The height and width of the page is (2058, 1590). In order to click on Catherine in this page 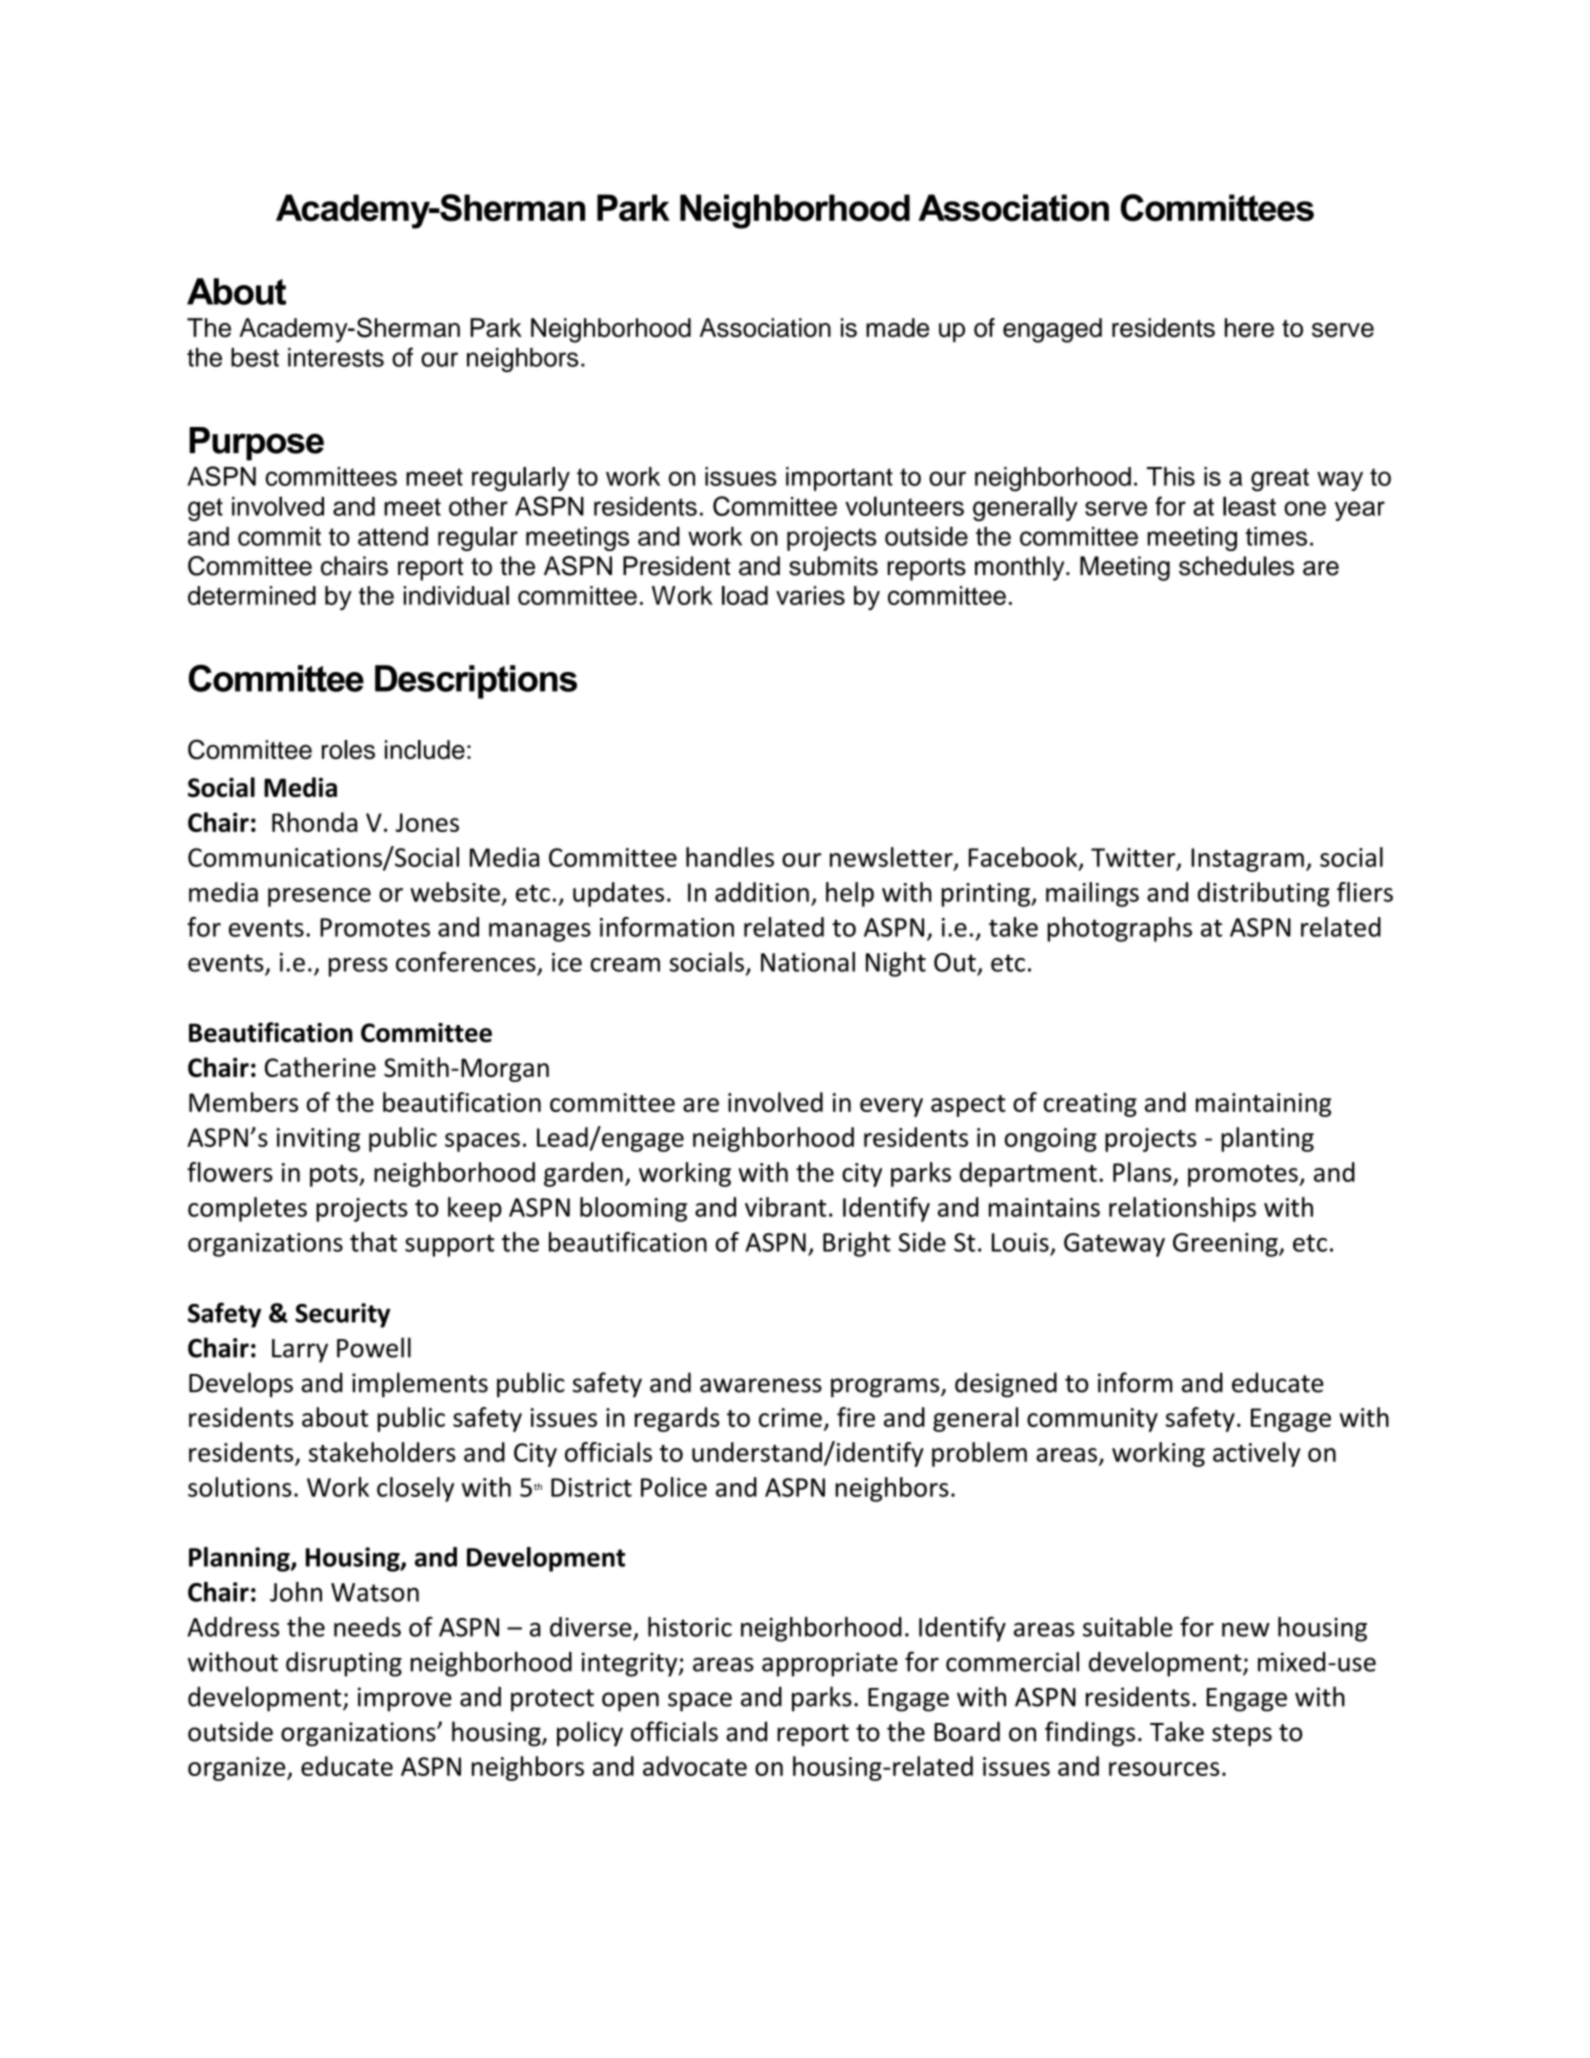, I will do `click(320, 1067)`.
